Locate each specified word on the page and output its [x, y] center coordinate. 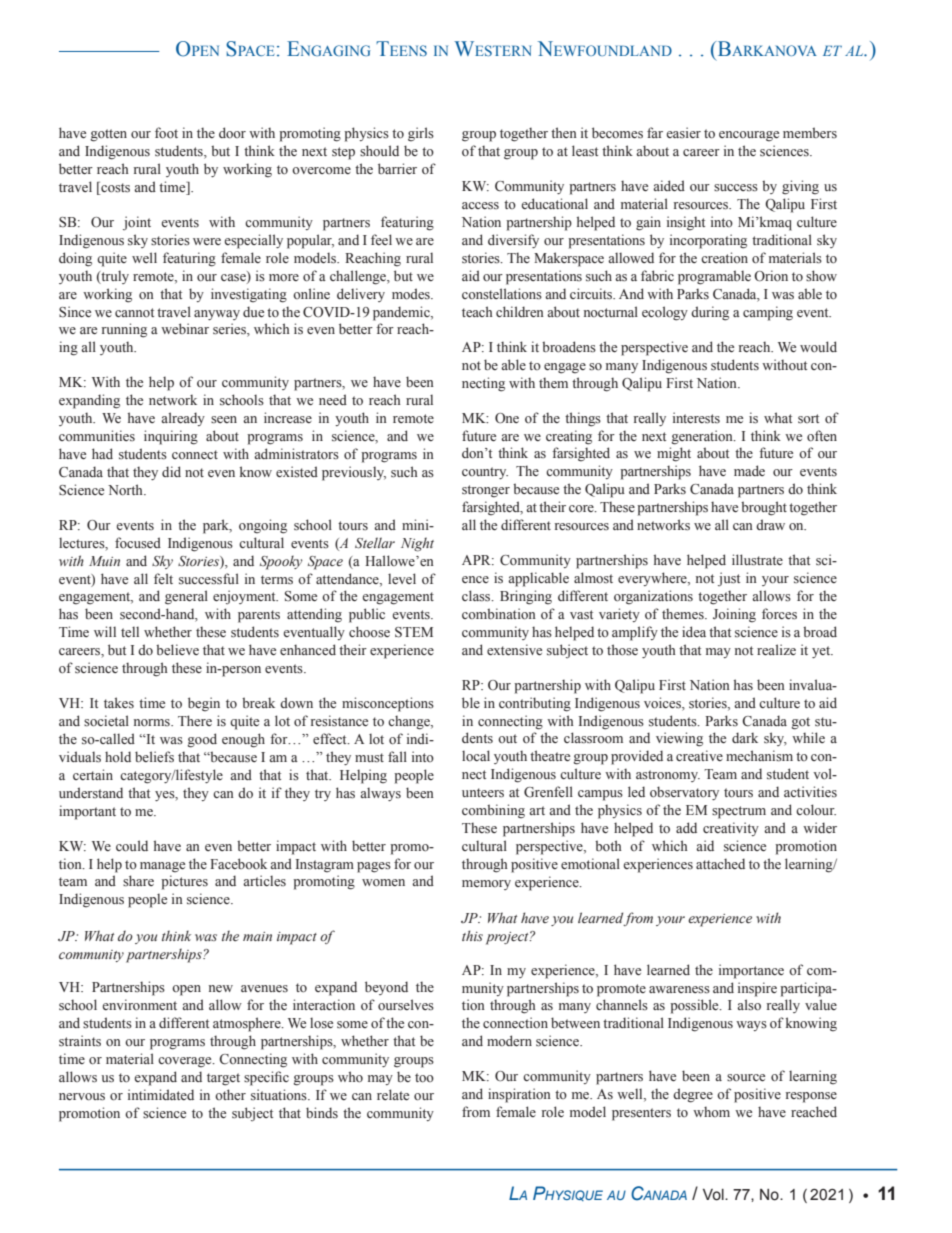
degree [693, 1095]
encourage [749, 136]
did [171, 471]
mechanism [759, 755]
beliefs [154, 757]
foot [166, 133]
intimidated [161, 1094]
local [476, 756]
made [749, 470]
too [424, 1078]
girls [421, 134]
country [485, 473]
